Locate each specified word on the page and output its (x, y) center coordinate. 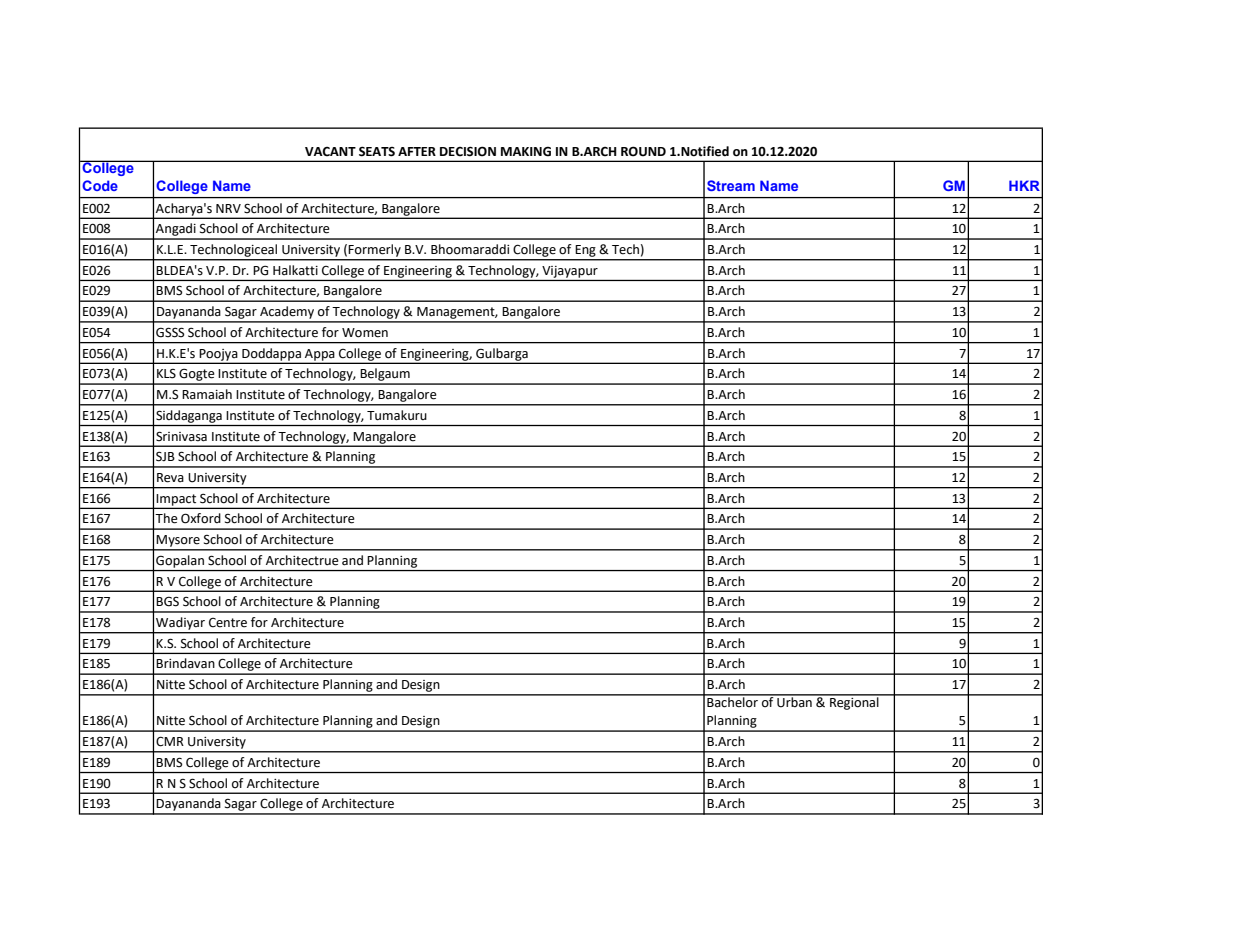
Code (100, 185)
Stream (731, 185)
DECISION (468, 151)
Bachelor (732, 701)
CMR (170, 741)
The (166, 518)
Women (365, 333)
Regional (854, 702)
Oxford (201, 518)
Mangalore (385, 438)
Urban (794, 701)
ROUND (643, 151)
